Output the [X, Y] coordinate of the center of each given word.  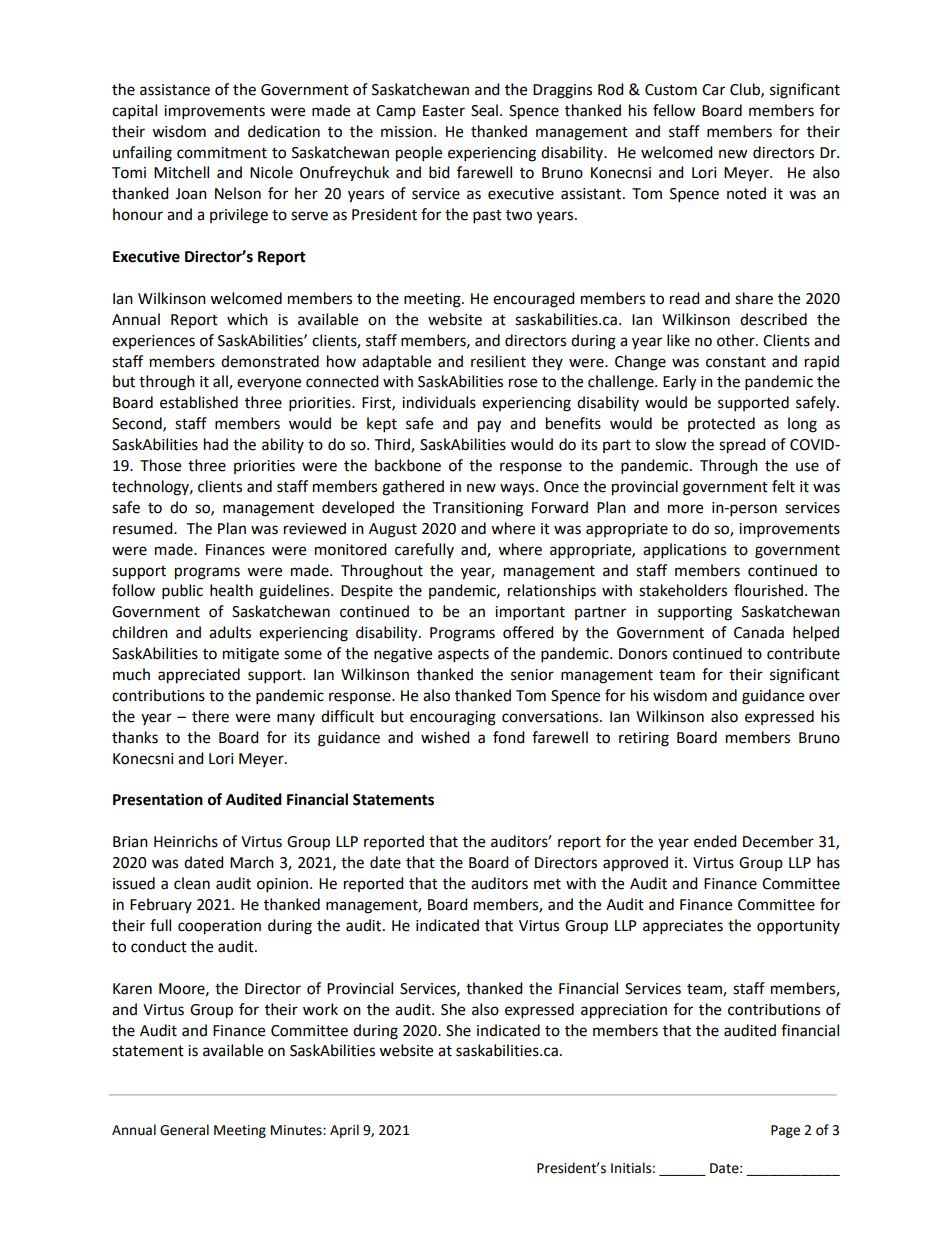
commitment [222, 153]
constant [736, 362]
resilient [498, 361]
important [530, 613]
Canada [759, 632]
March [252, 862]
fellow [674, 110]
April [344, 1131]
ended [715, 841]
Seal [484, 110]
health [231, 590]
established [199, 402]
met [547, 884]
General [184, 1130]
